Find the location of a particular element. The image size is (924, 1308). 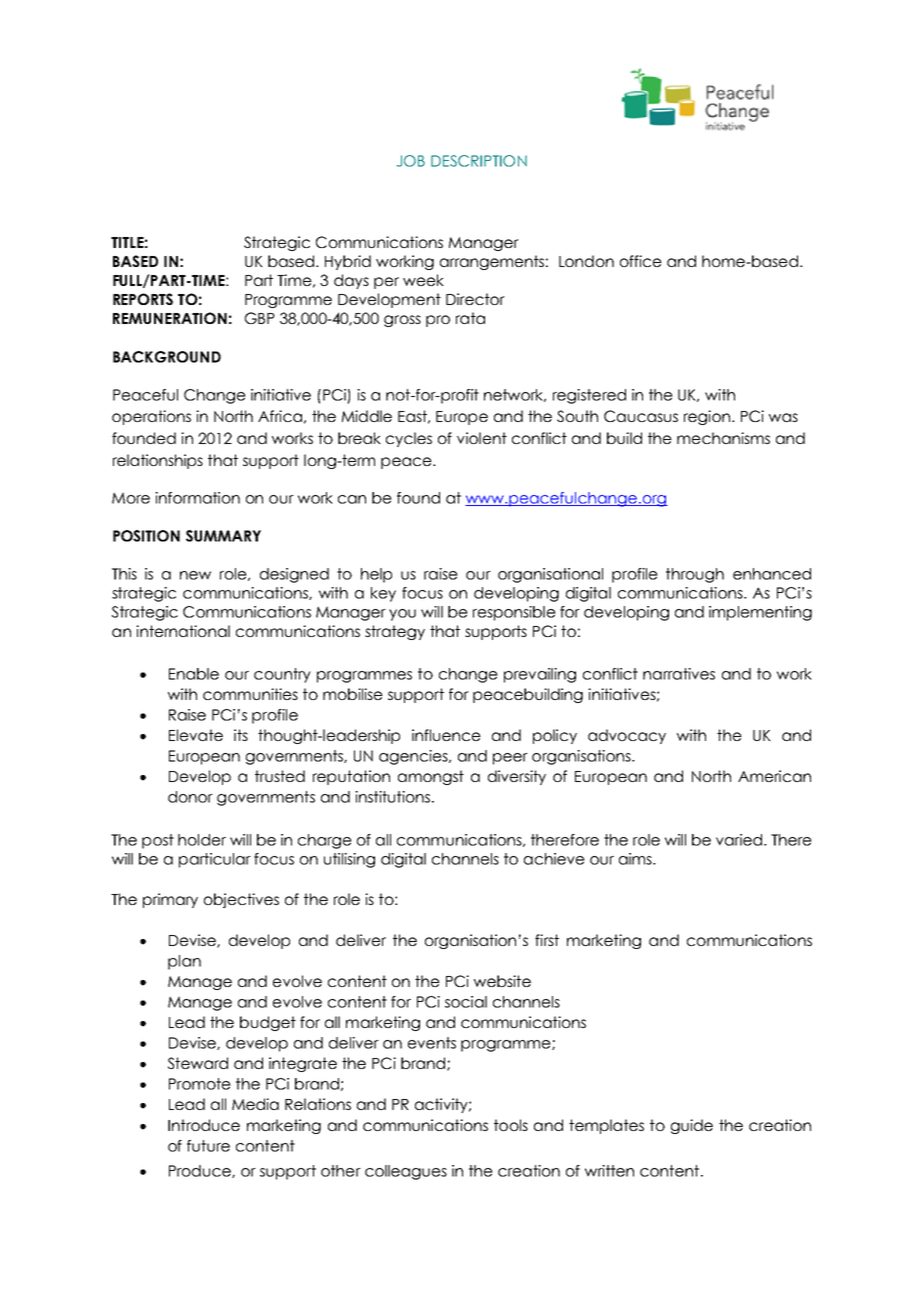

through is located at coordinates (695, 575).
